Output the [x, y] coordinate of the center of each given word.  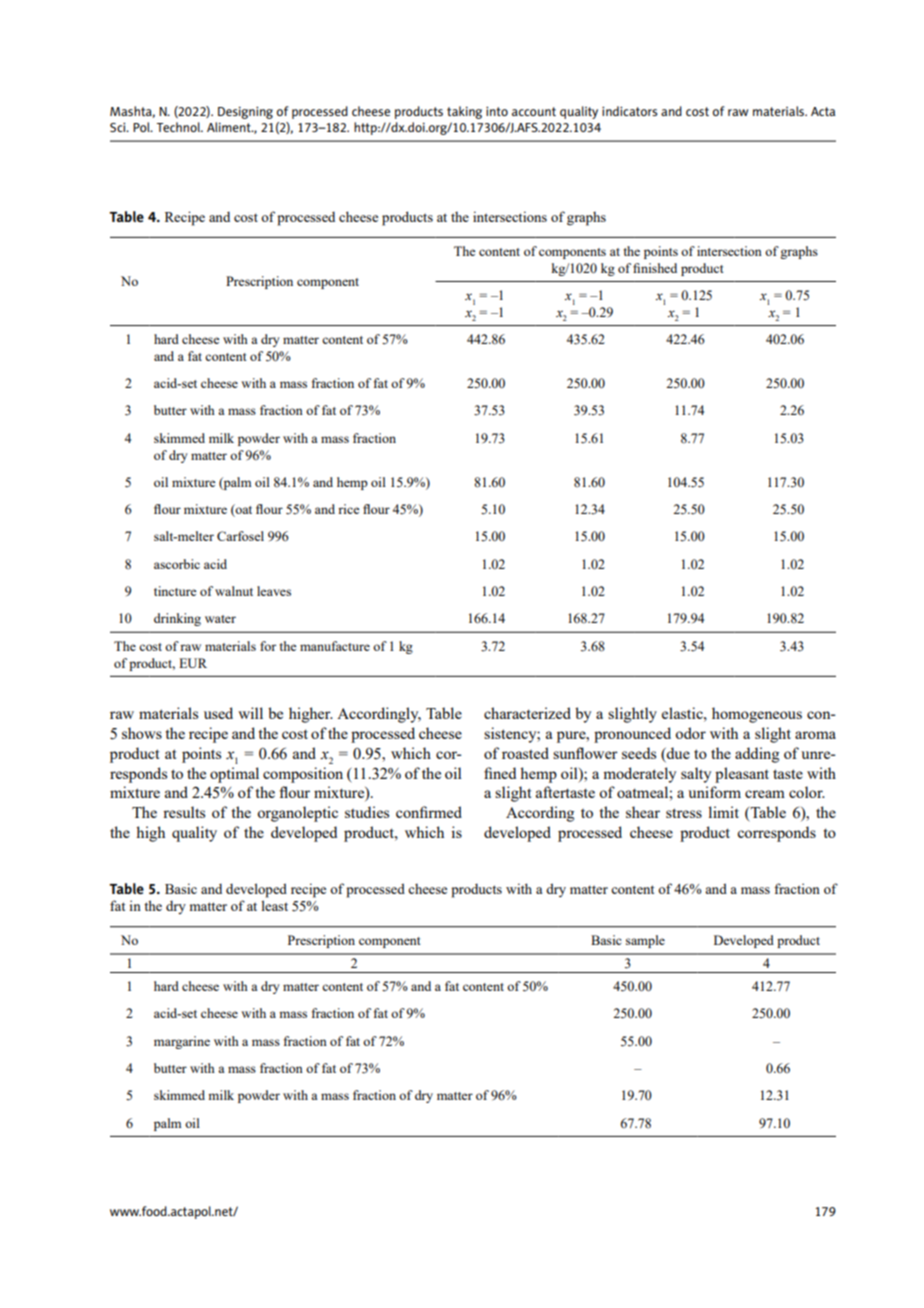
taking [464, 112]
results [184, 812]
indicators [630, 111]
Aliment [230, 127]
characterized [527, 713]
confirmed [429, 812]
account [534, 111]
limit [723, 812]
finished [655, 268]
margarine [182, 1042]
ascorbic [177, 564]
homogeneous [757, 715]
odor [690, 733]
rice [349, 509]
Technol [179, 127]
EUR [193, 663]
